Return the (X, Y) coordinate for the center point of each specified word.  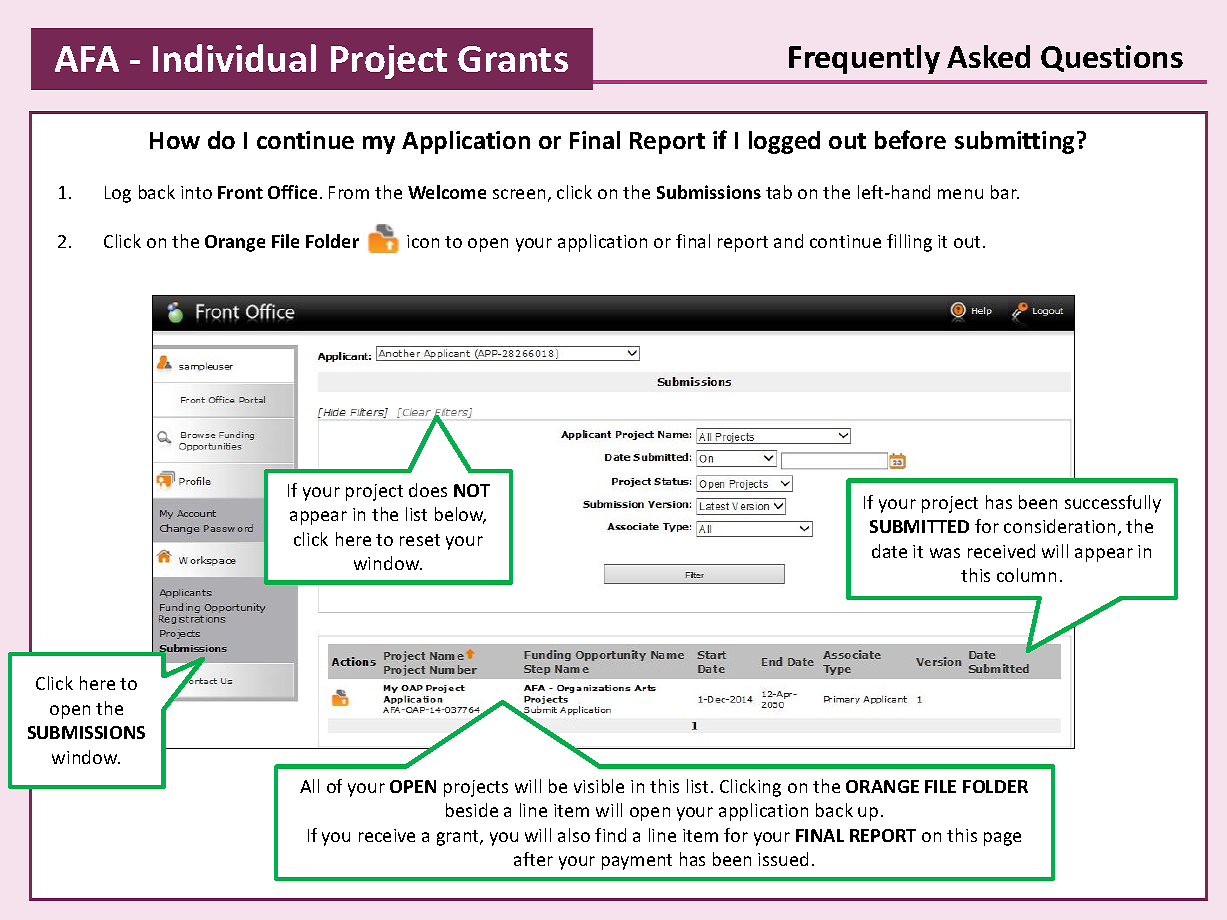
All (309, 786)
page (1002, 839)
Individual (234, 58)
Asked (988, 56)
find (610, 835)
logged (784, 142)
